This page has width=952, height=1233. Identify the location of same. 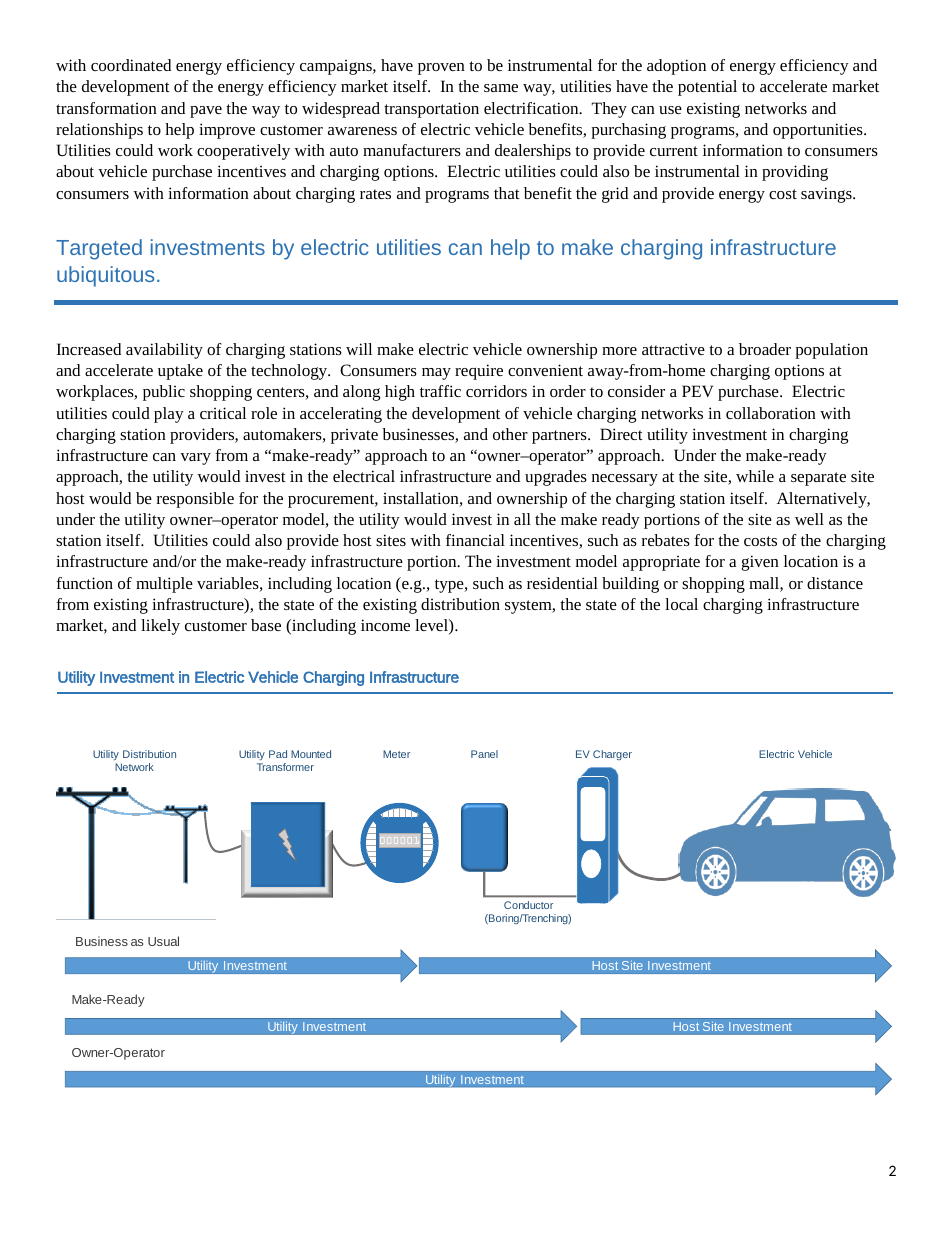
(501, 88).
